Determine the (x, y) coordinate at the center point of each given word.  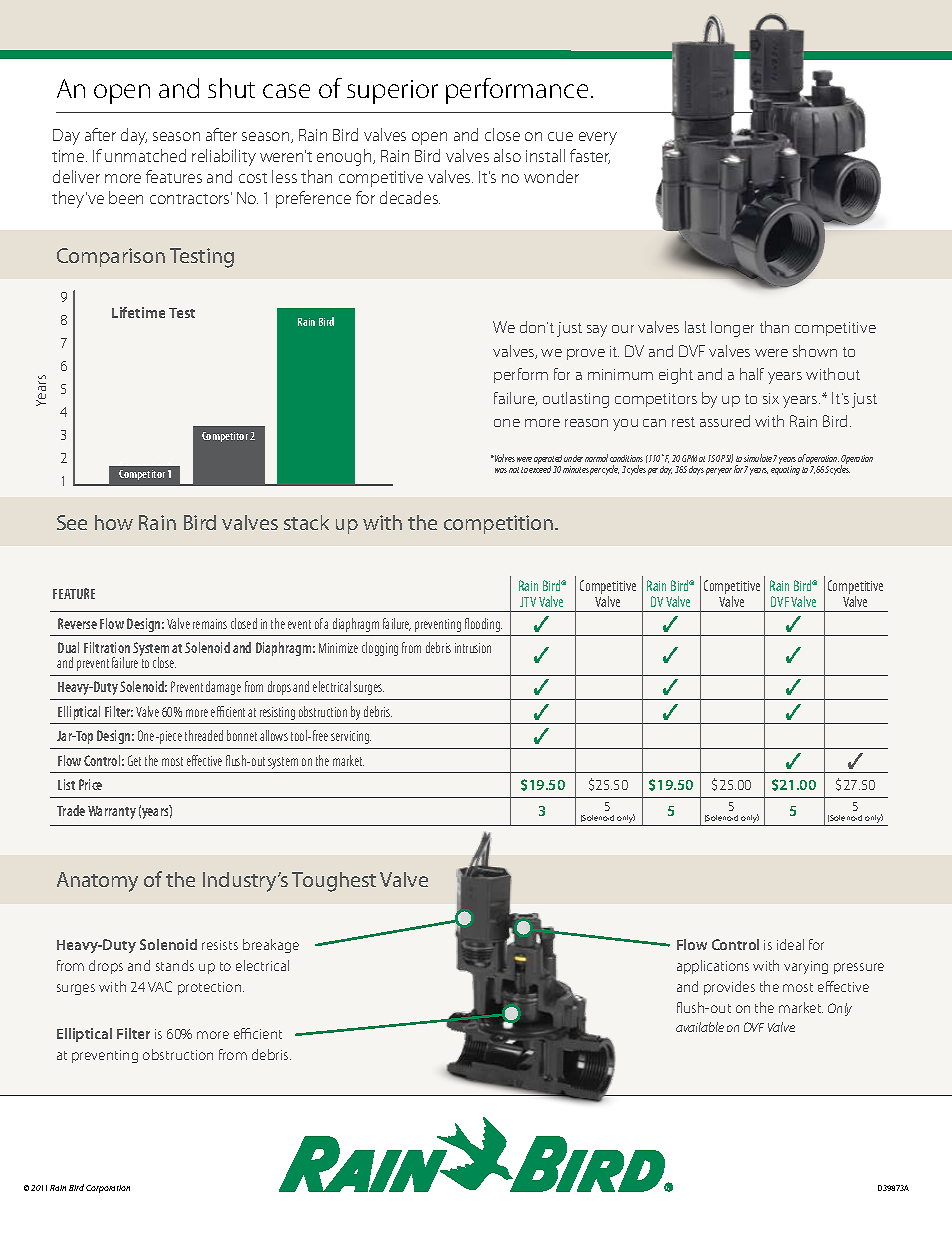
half (752, 374)
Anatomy (97, 882)
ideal (790, 944)
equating (785, 470)
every (598, 138)
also (507, 155)
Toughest (334, 882)
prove (586, 354)
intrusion (473, 648)
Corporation (108, 1189)
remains (210, 624)
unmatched (145, 155)
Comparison (111, 257)
